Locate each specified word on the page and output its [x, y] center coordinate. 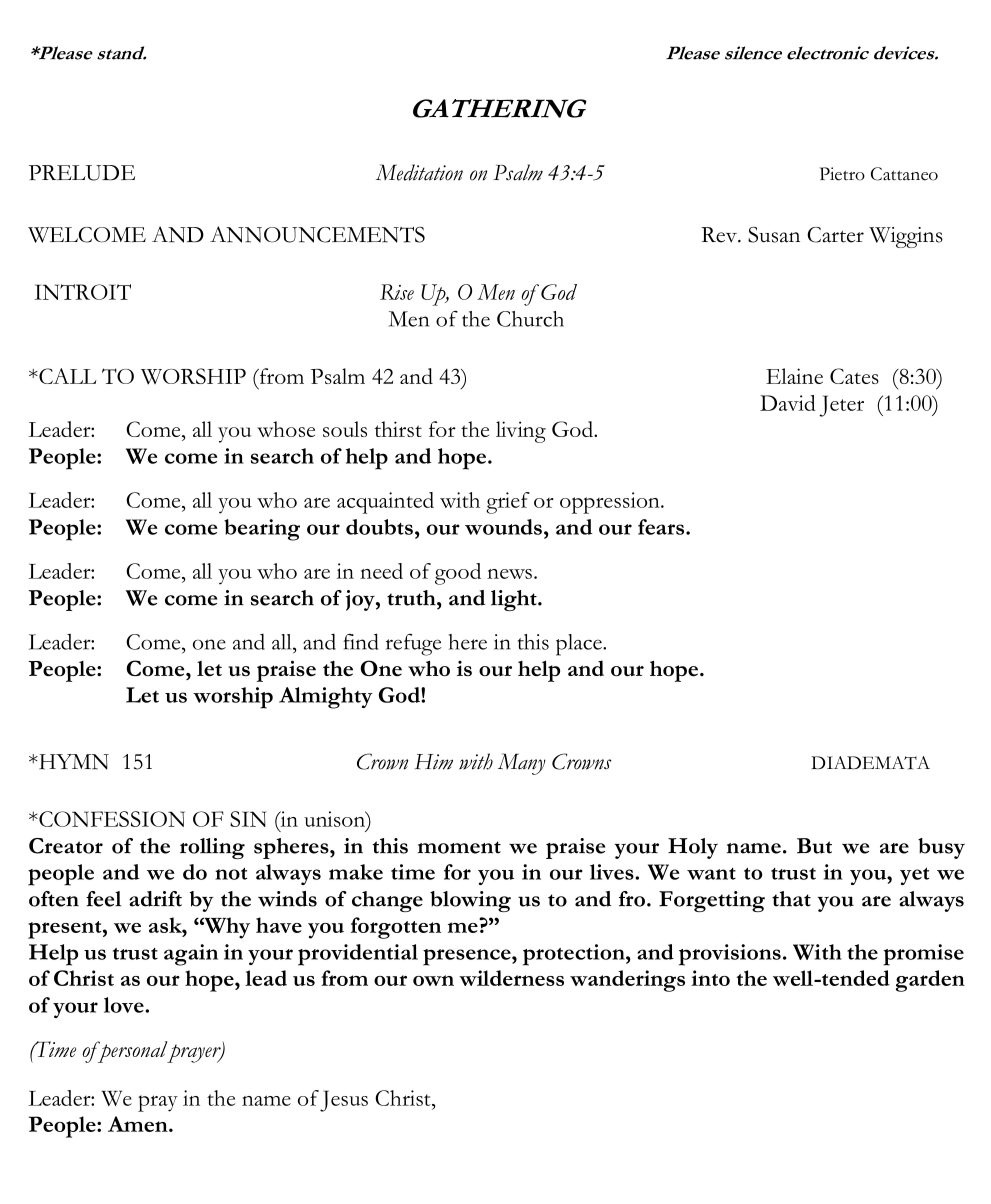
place [580, 645]
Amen [139, 1124]
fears [662, 527]
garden [930, 981]
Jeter [841, 406]
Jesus [344, 1101]
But [814, 846]
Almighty [326, 698]
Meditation [419, 172]
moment [459, 847]
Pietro [842, 174]
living [521, 432]
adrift [155, 899]
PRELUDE [82, 173]
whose [286, 429]
